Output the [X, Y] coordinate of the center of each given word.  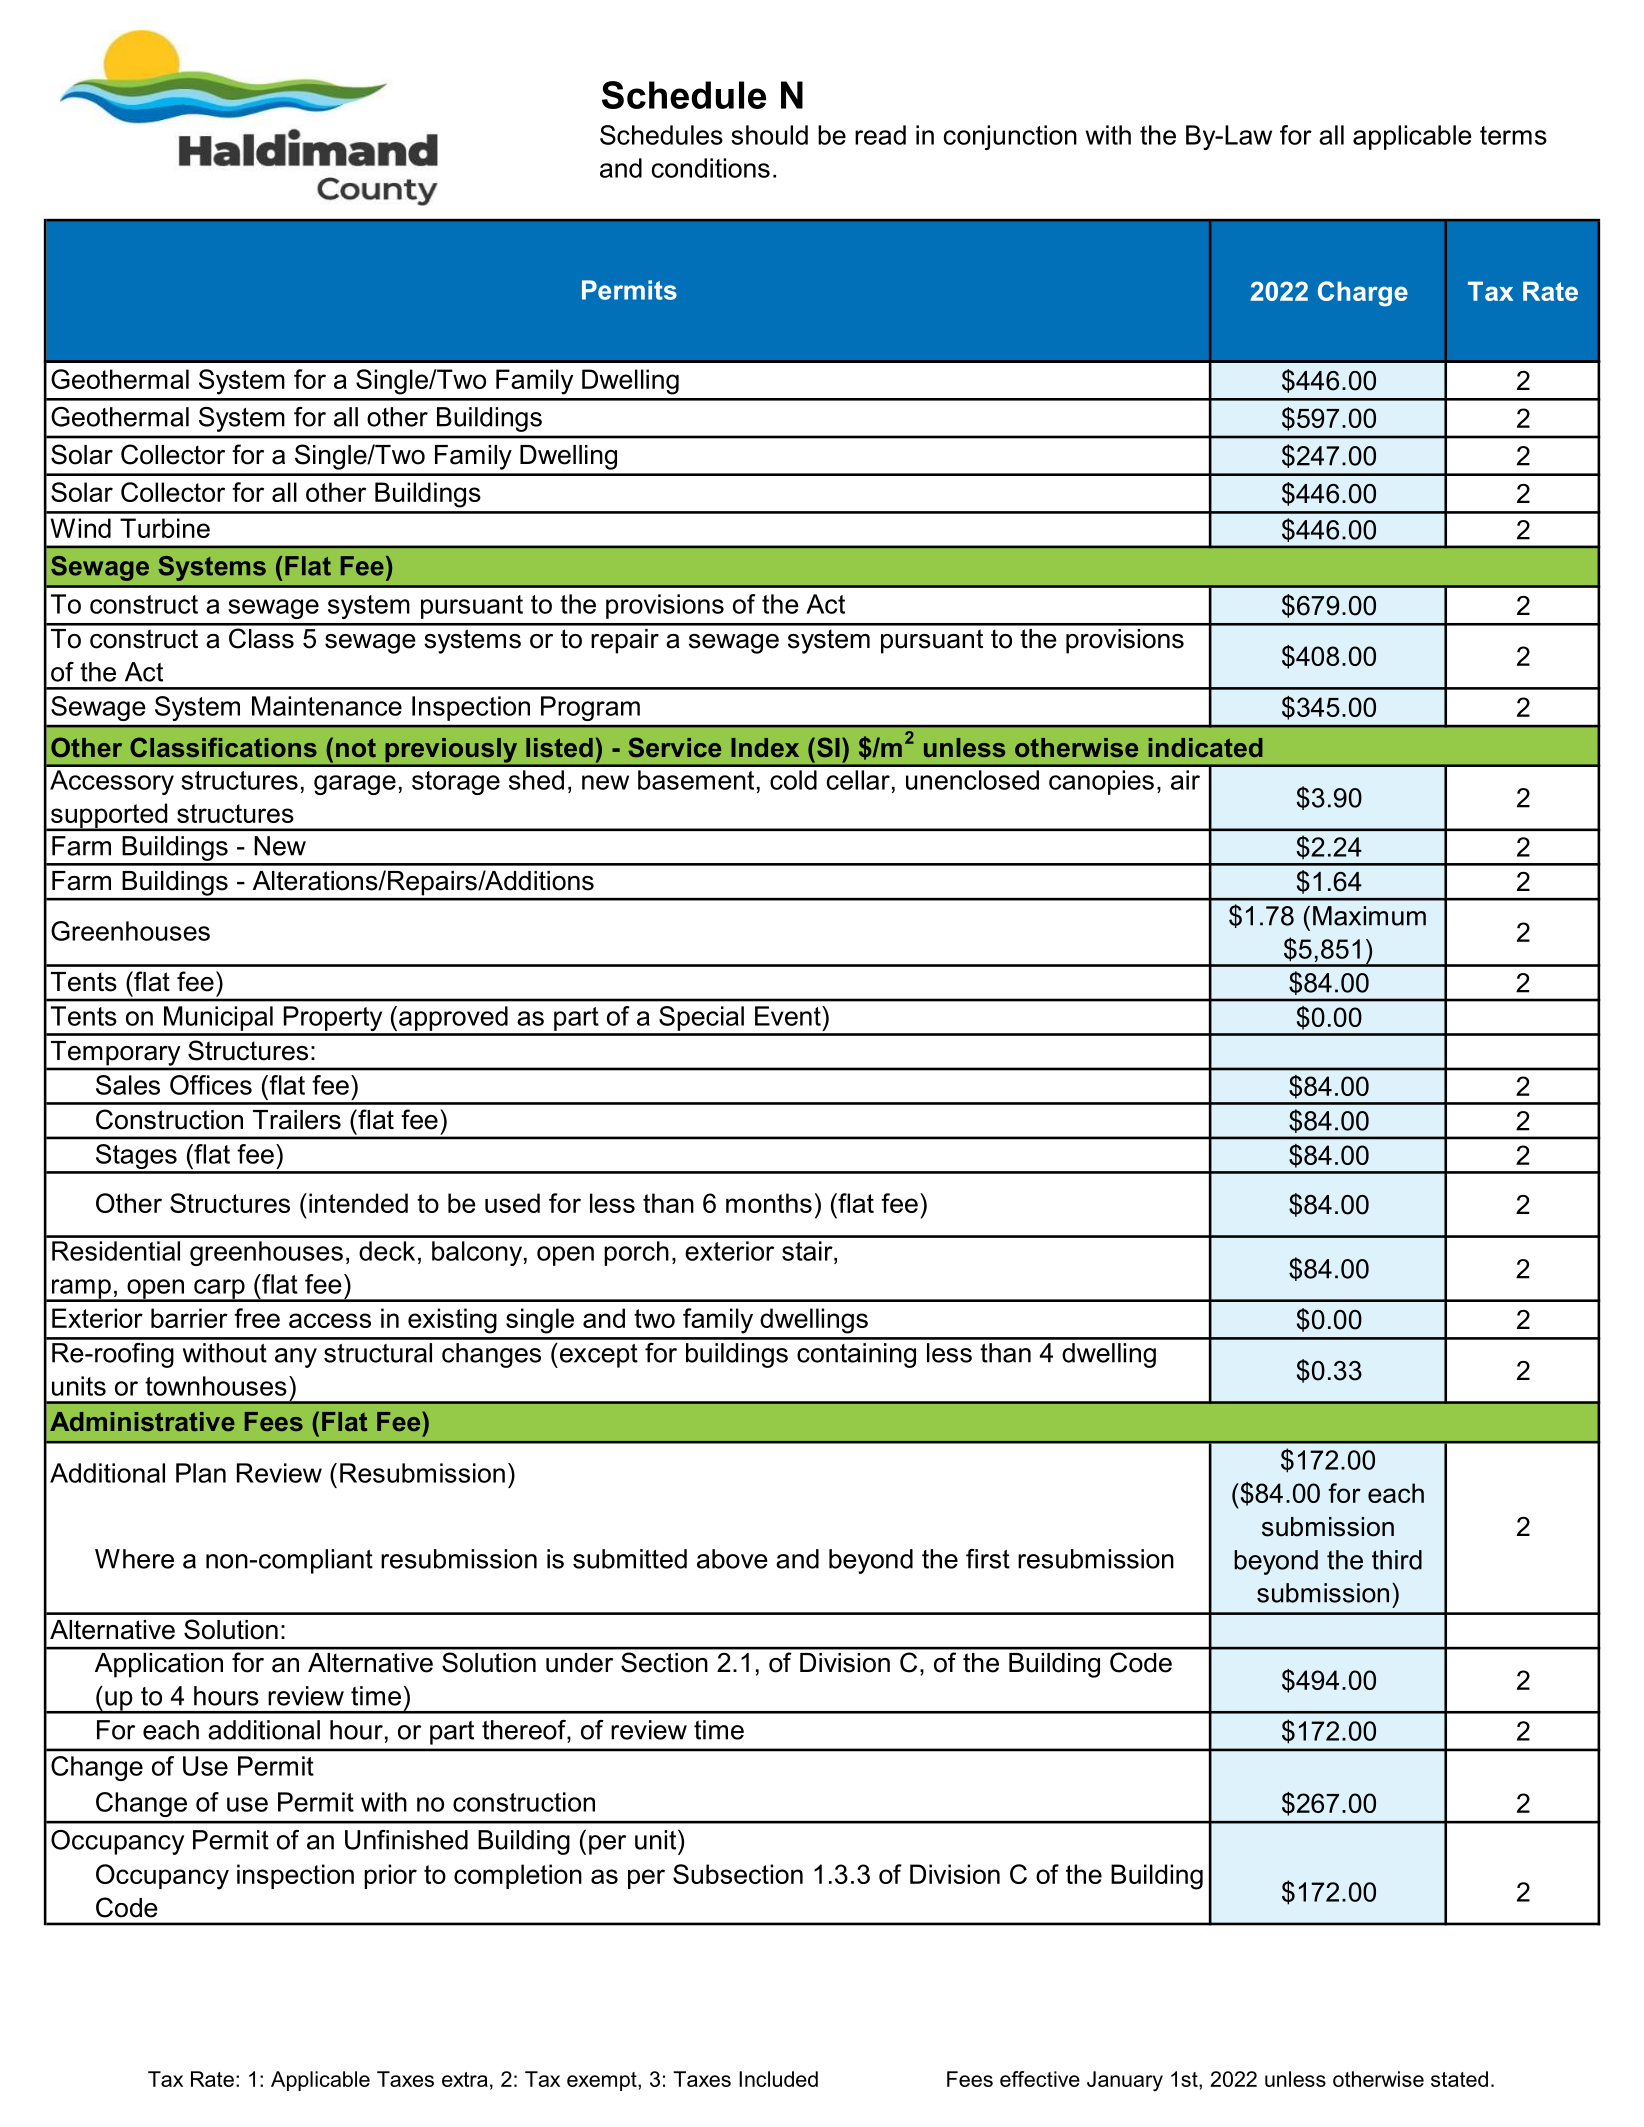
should [769, 135]
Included [778, 2079]
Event [789, 1016]
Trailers [297, 1120]
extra [465, 2079]
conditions [711, 168]
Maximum [1369, 916]
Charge [1363, 294]
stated [1459, 2079]
